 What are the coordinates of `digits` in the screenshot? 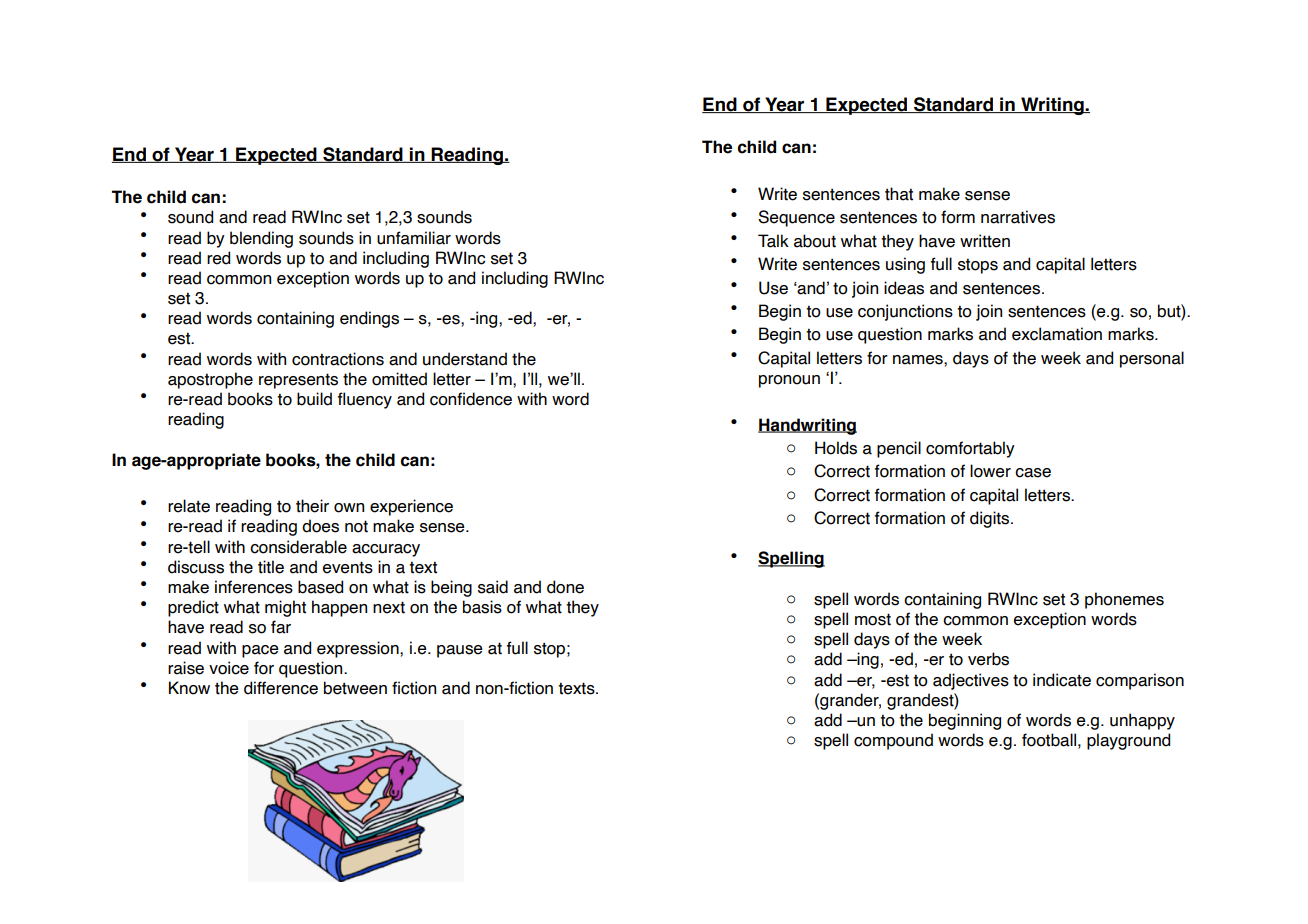 It's located at (991, 519).
